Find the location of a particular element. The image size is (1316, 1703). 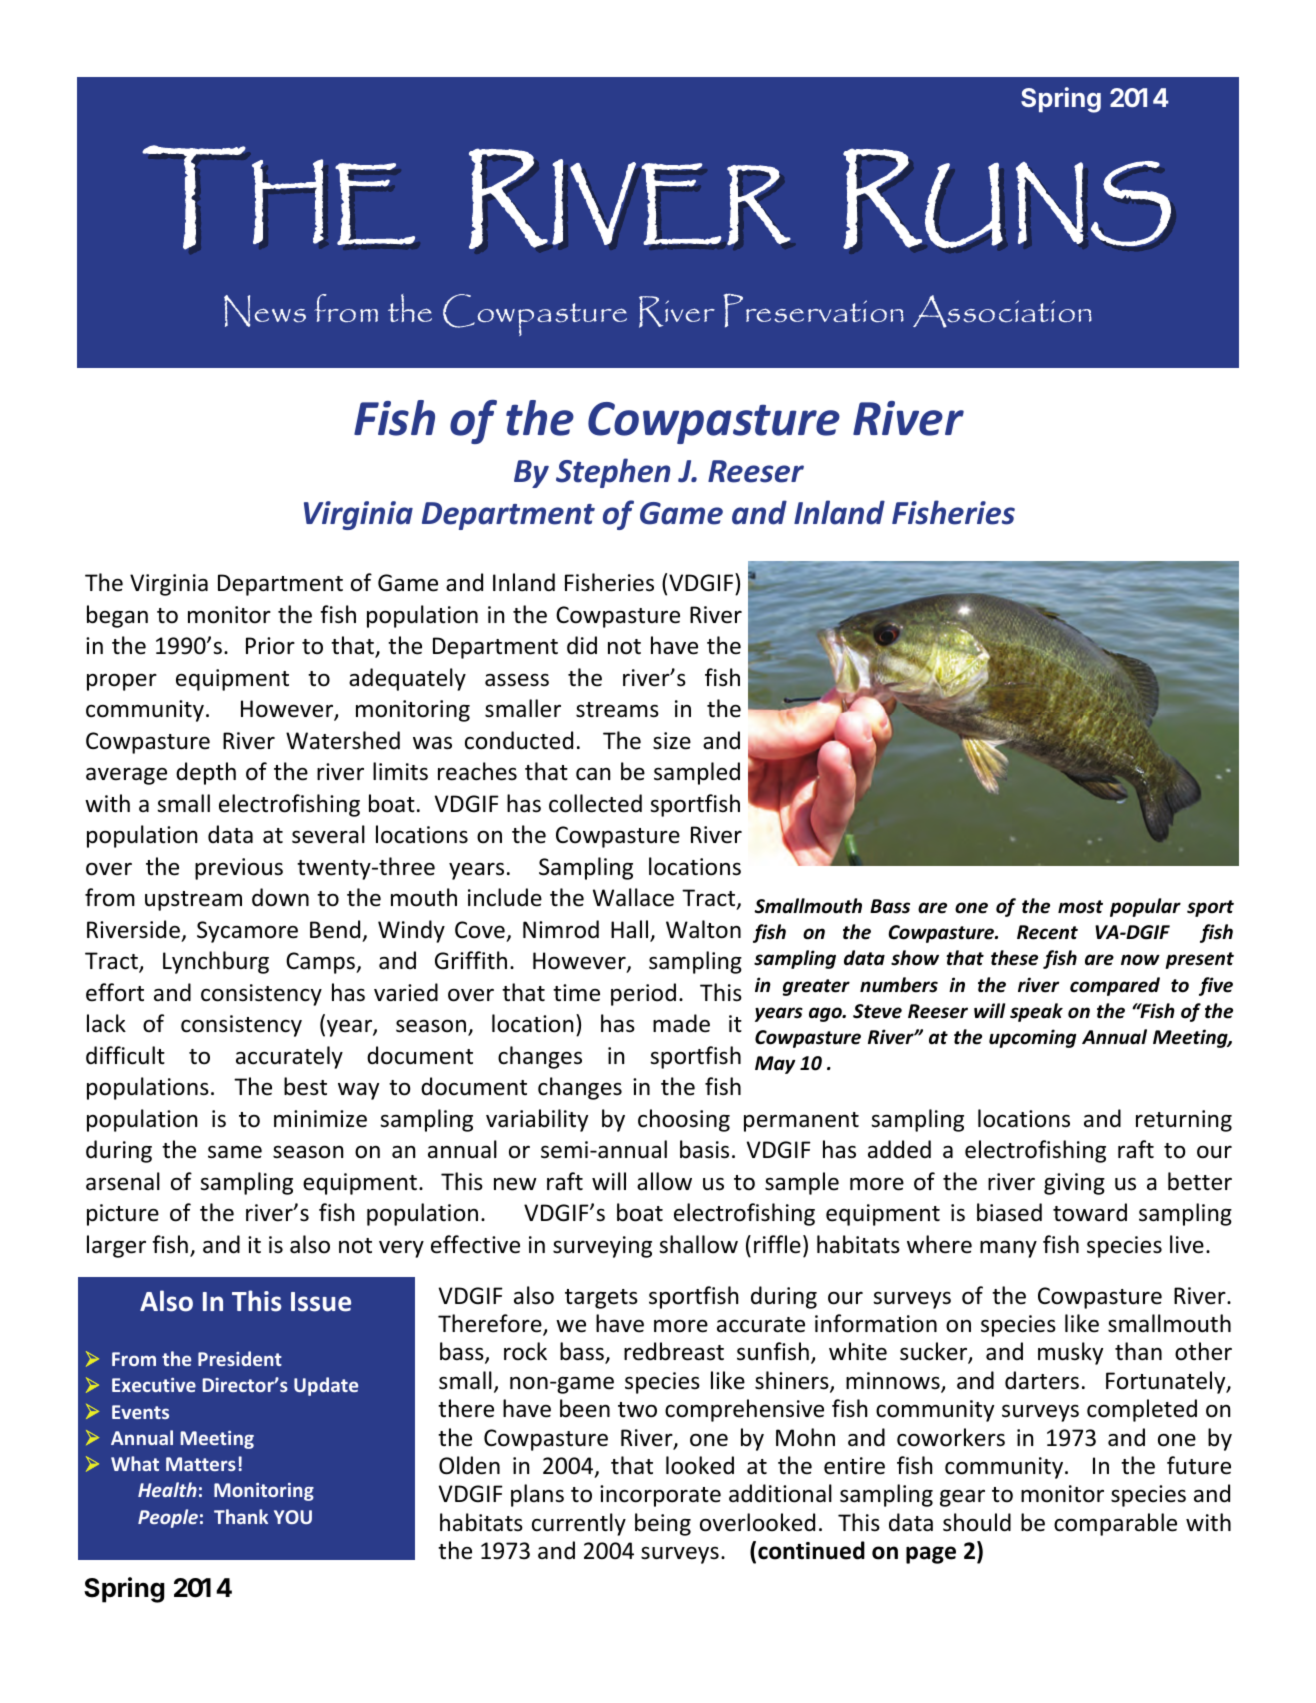

did is located at coordinates (582, 645).
